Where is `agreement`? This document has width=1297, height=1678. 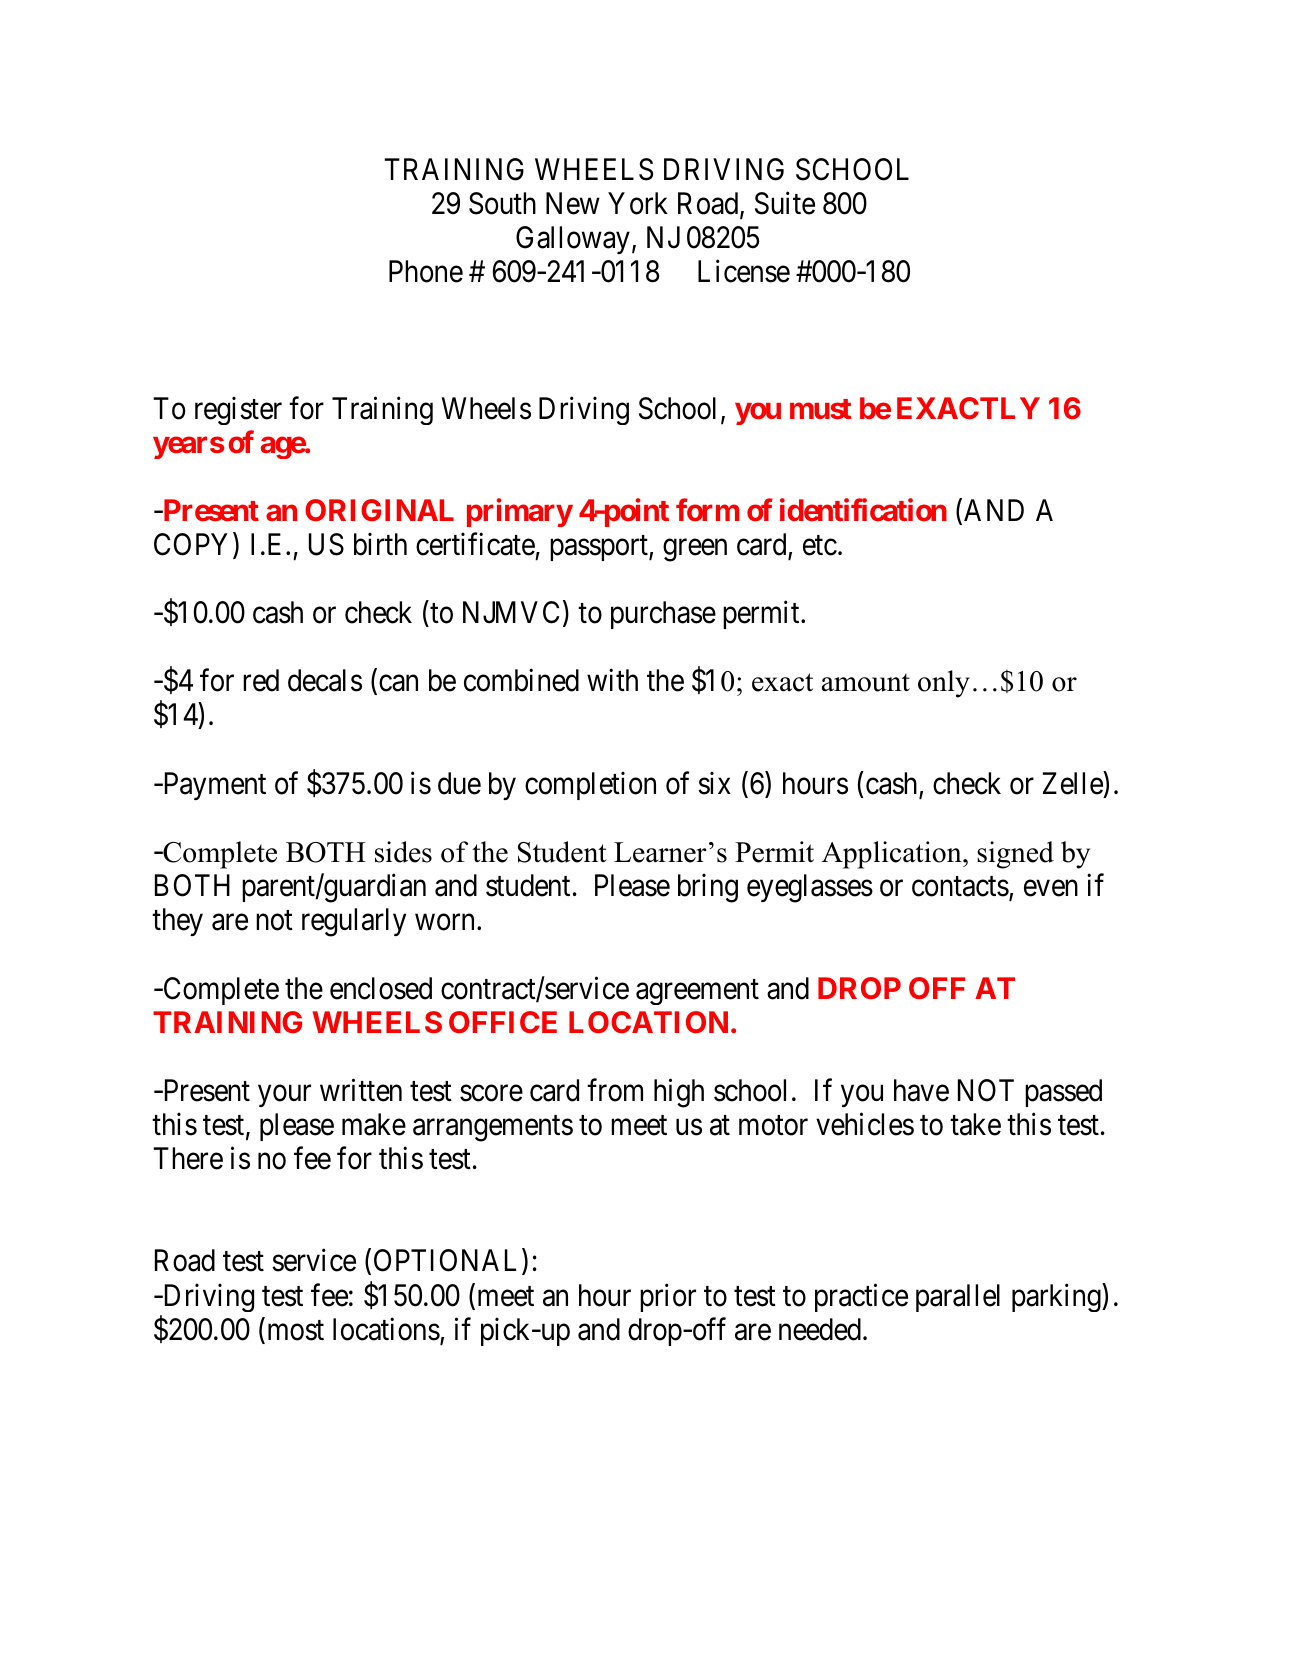
agreement is located at coordinates (697, 992).
